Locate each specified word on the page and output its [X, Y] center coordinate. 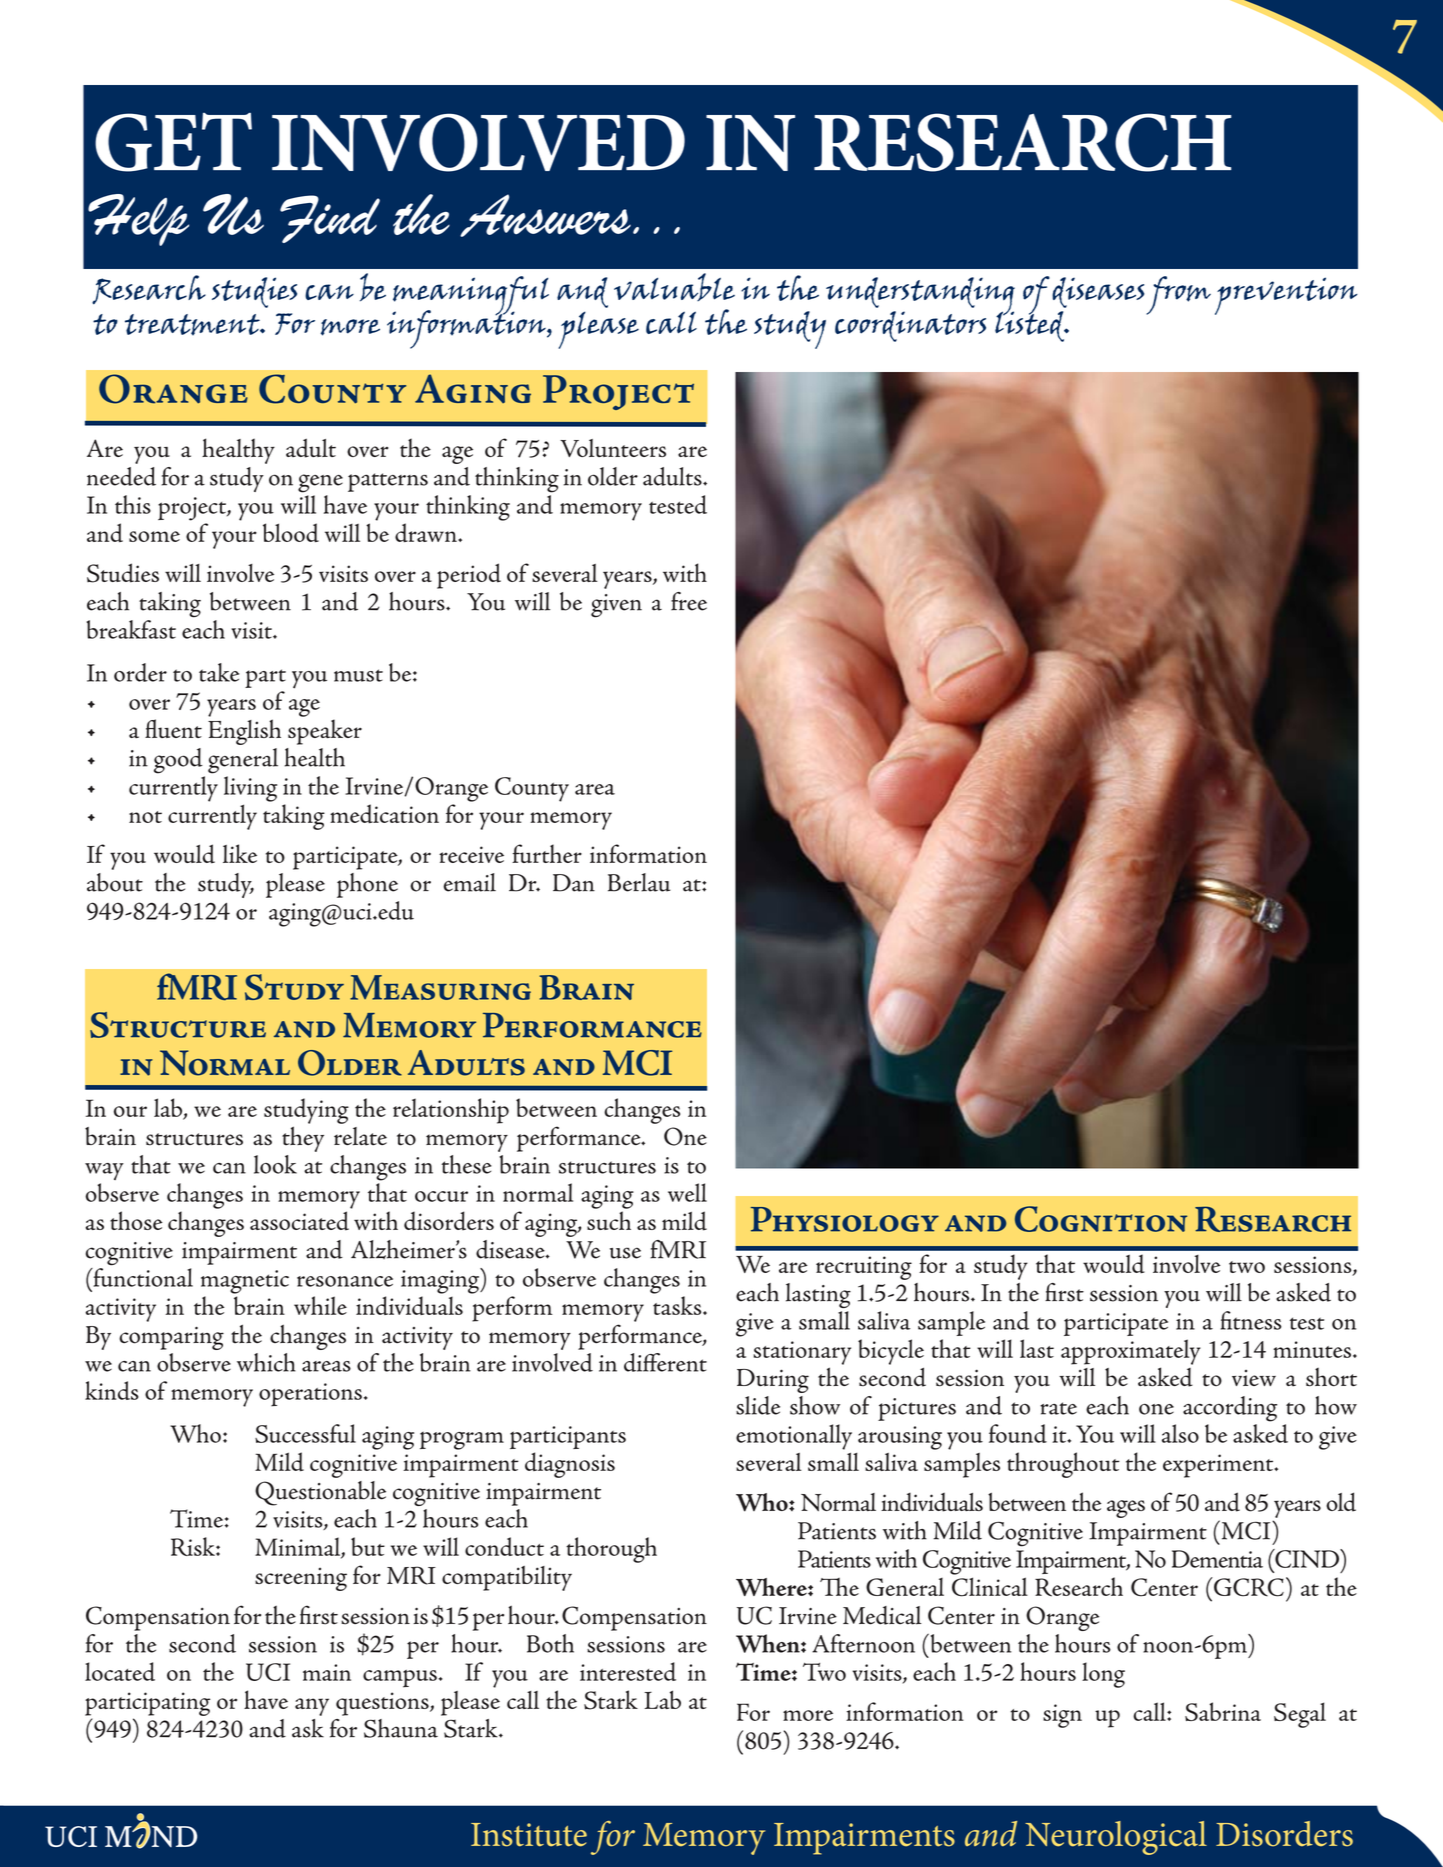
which [266, 1362]
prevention [1286, 296]
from [1178, 295]
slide [758, 1405]
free [689, 601]
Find [330, 219]
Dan [574, 883]
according [1230, 1409]
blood [291, 533]
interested [628, 1671]
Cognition [1101, 1219]
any [312, 1707]
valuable [674, 287]
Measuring [440, 987]
